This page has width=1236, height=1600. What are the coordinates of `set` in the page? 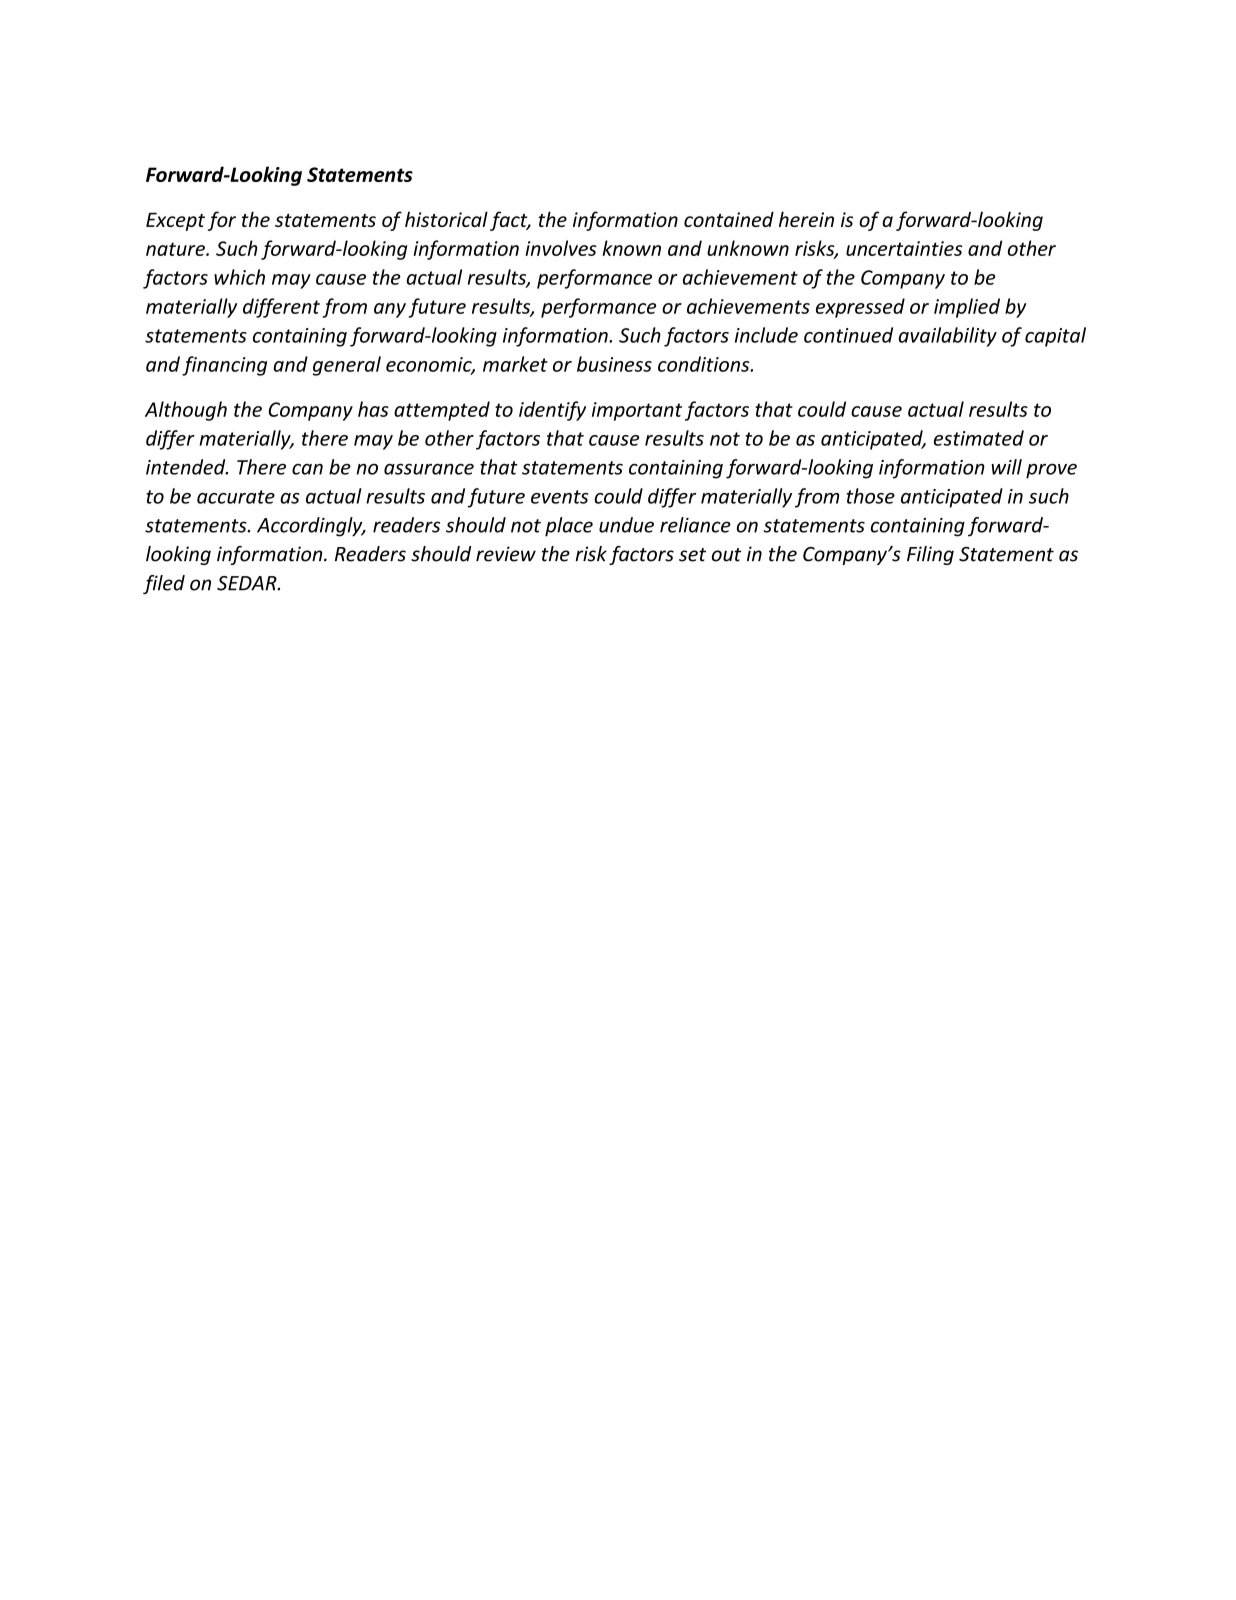 It's located at (692, 555).
